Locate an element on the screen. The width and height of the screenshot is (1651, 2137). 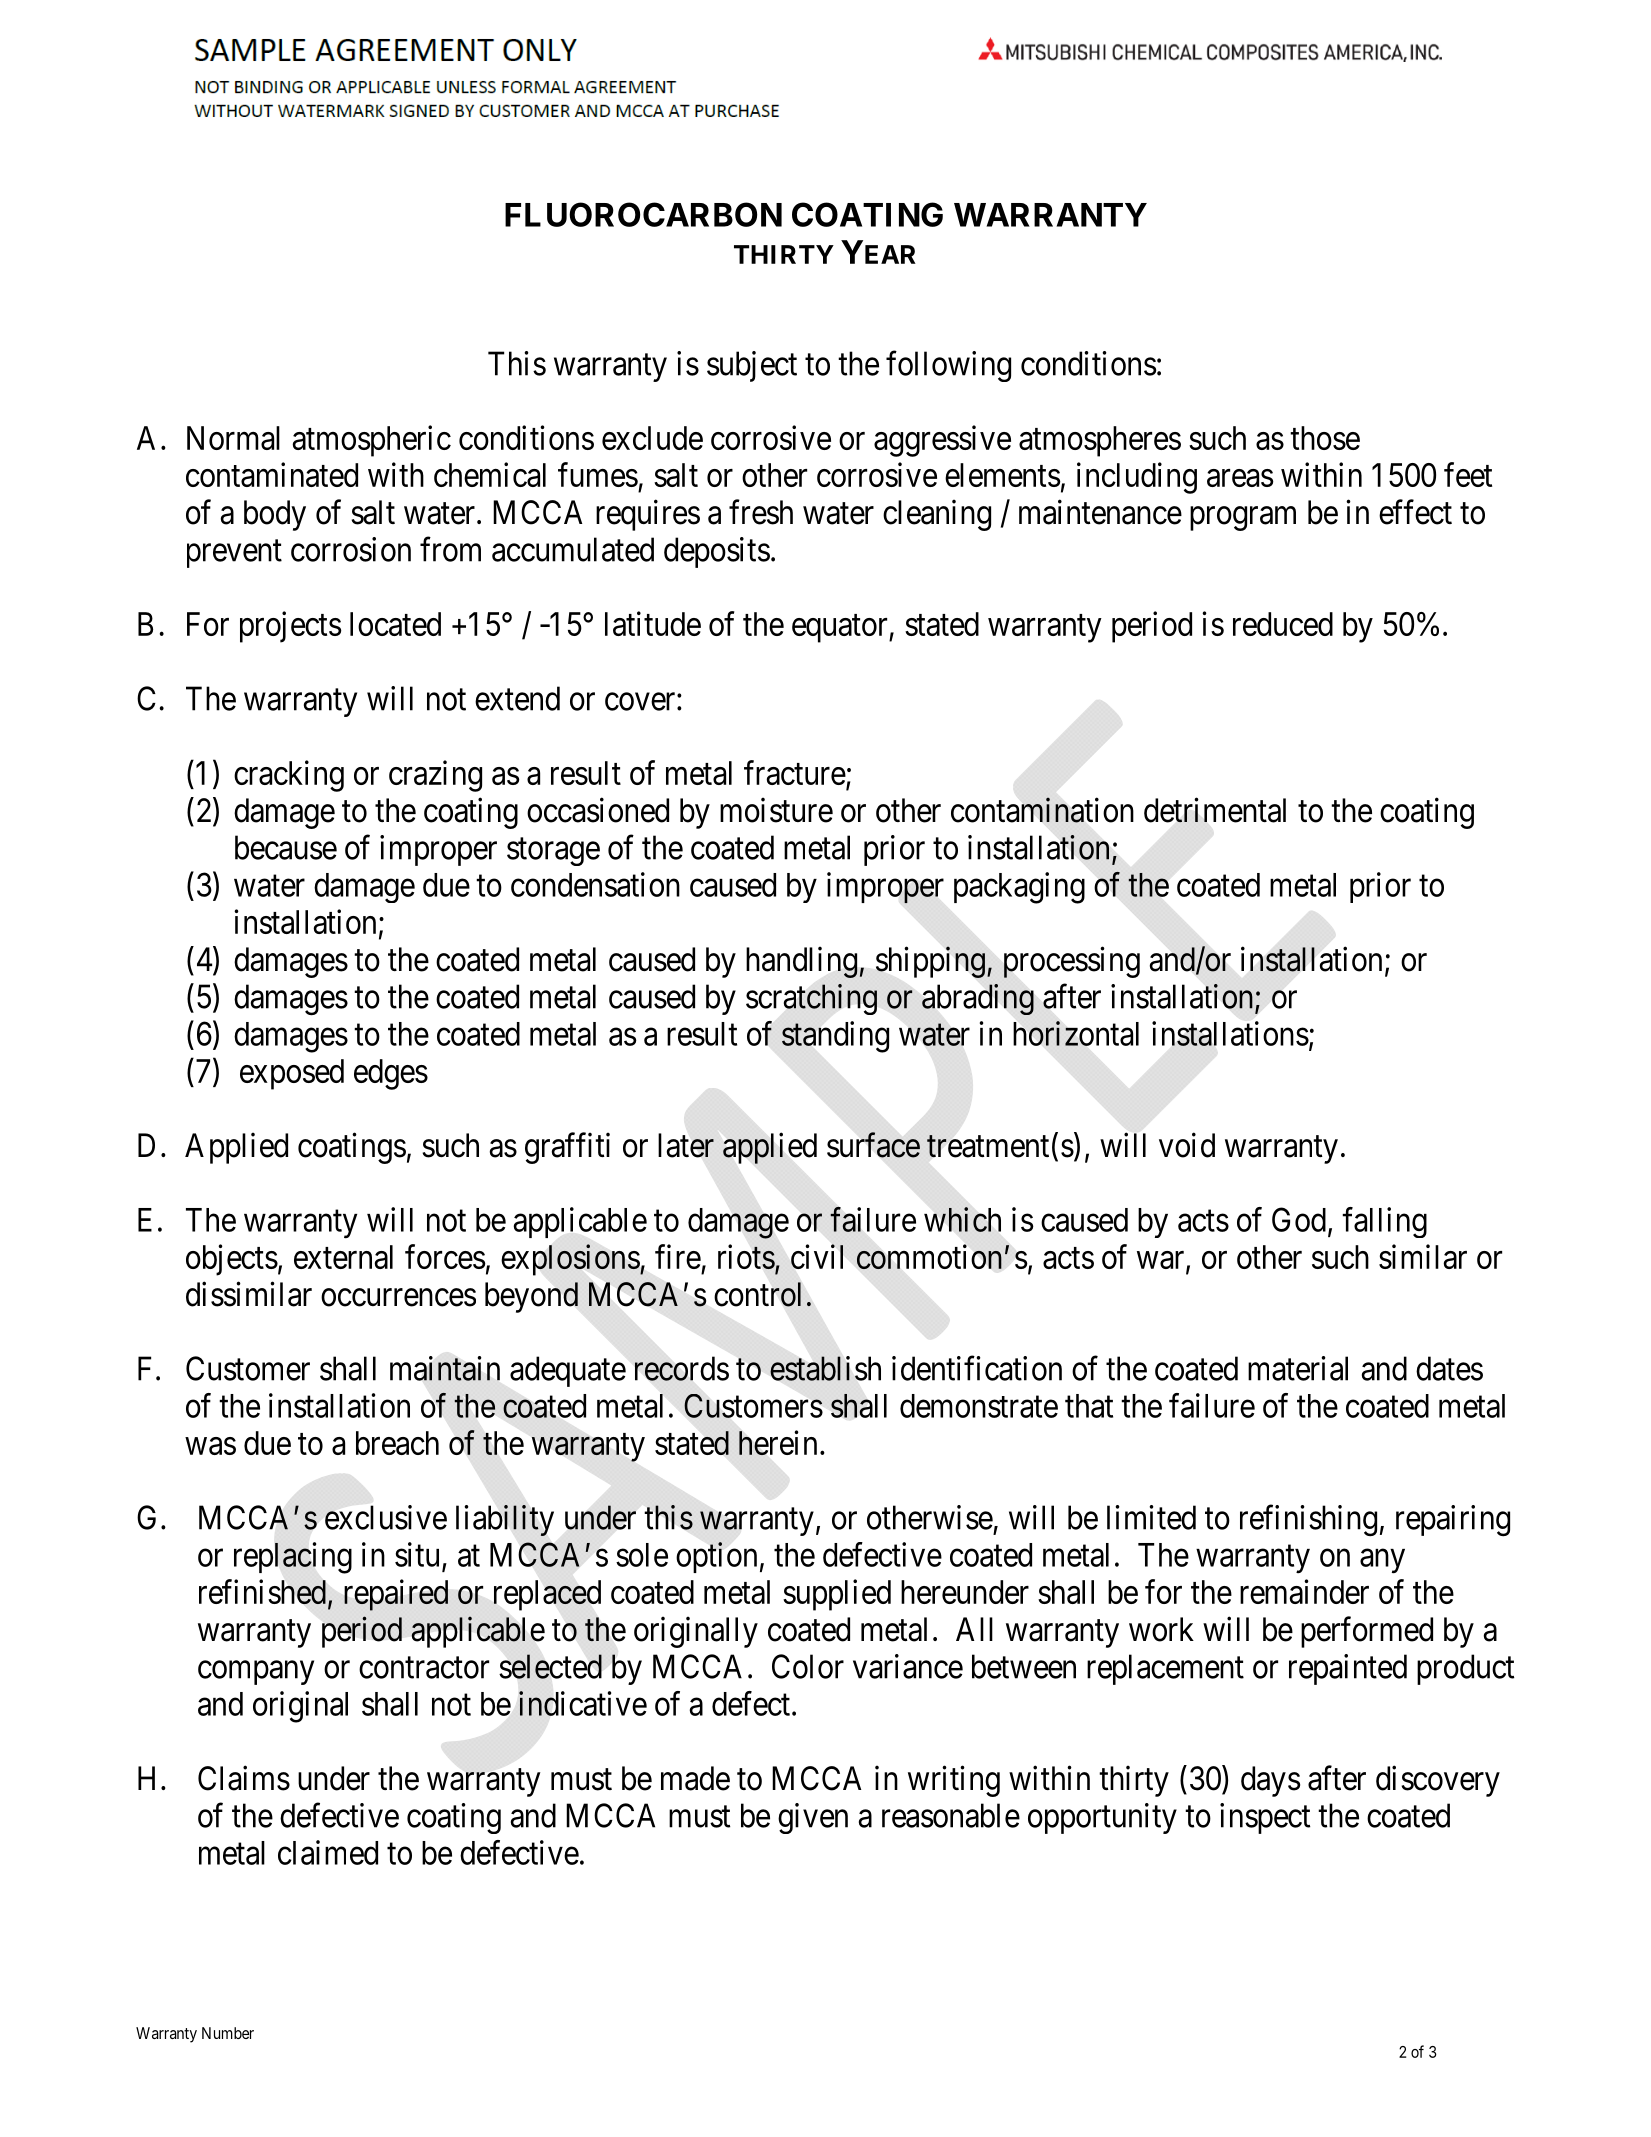
given is located at coordinates (813, 1818).
